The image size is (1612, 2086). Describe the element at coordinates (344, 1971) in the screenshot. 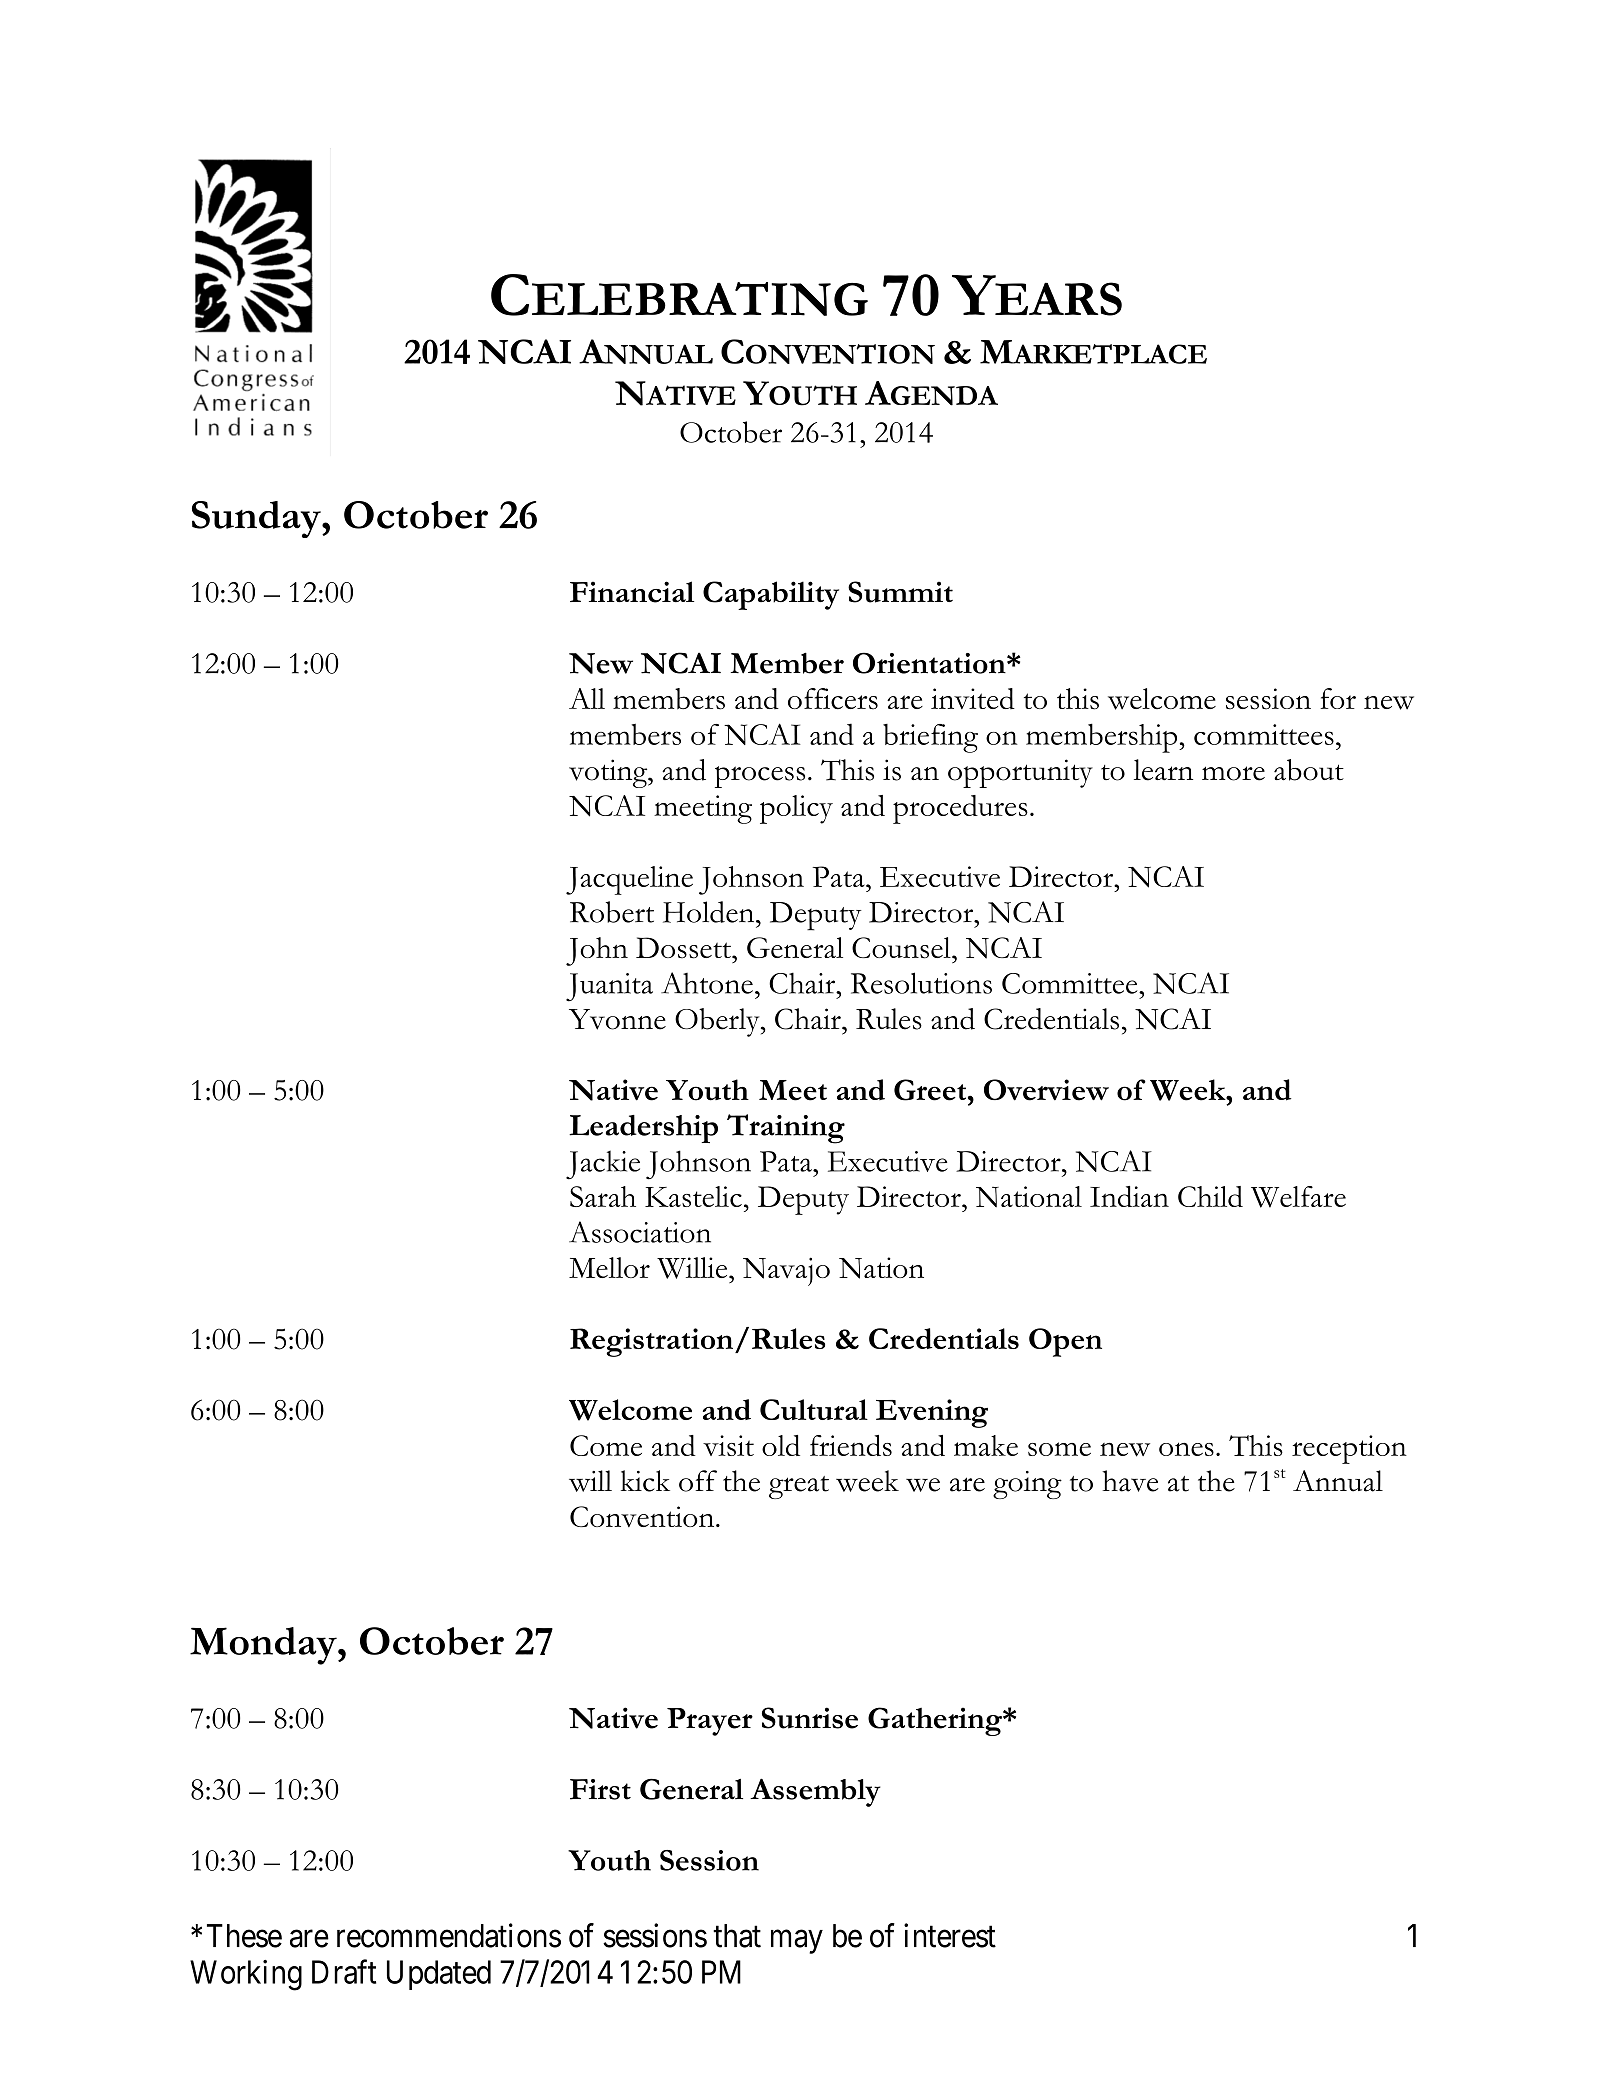

I see `Draft` at that location.
